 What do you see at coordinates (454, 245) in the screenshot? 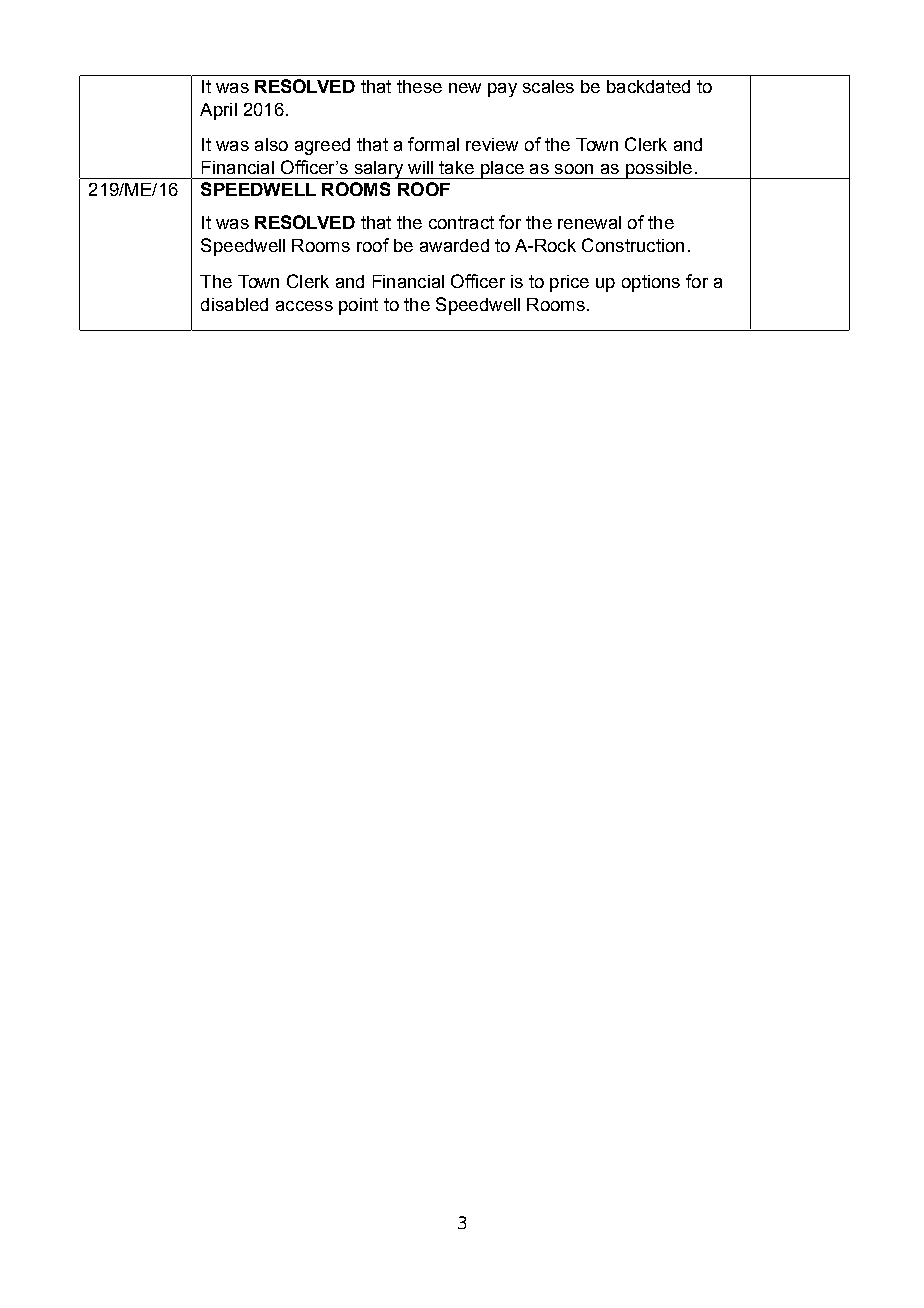
I see `awarded` at bounding box center [454, 245].
